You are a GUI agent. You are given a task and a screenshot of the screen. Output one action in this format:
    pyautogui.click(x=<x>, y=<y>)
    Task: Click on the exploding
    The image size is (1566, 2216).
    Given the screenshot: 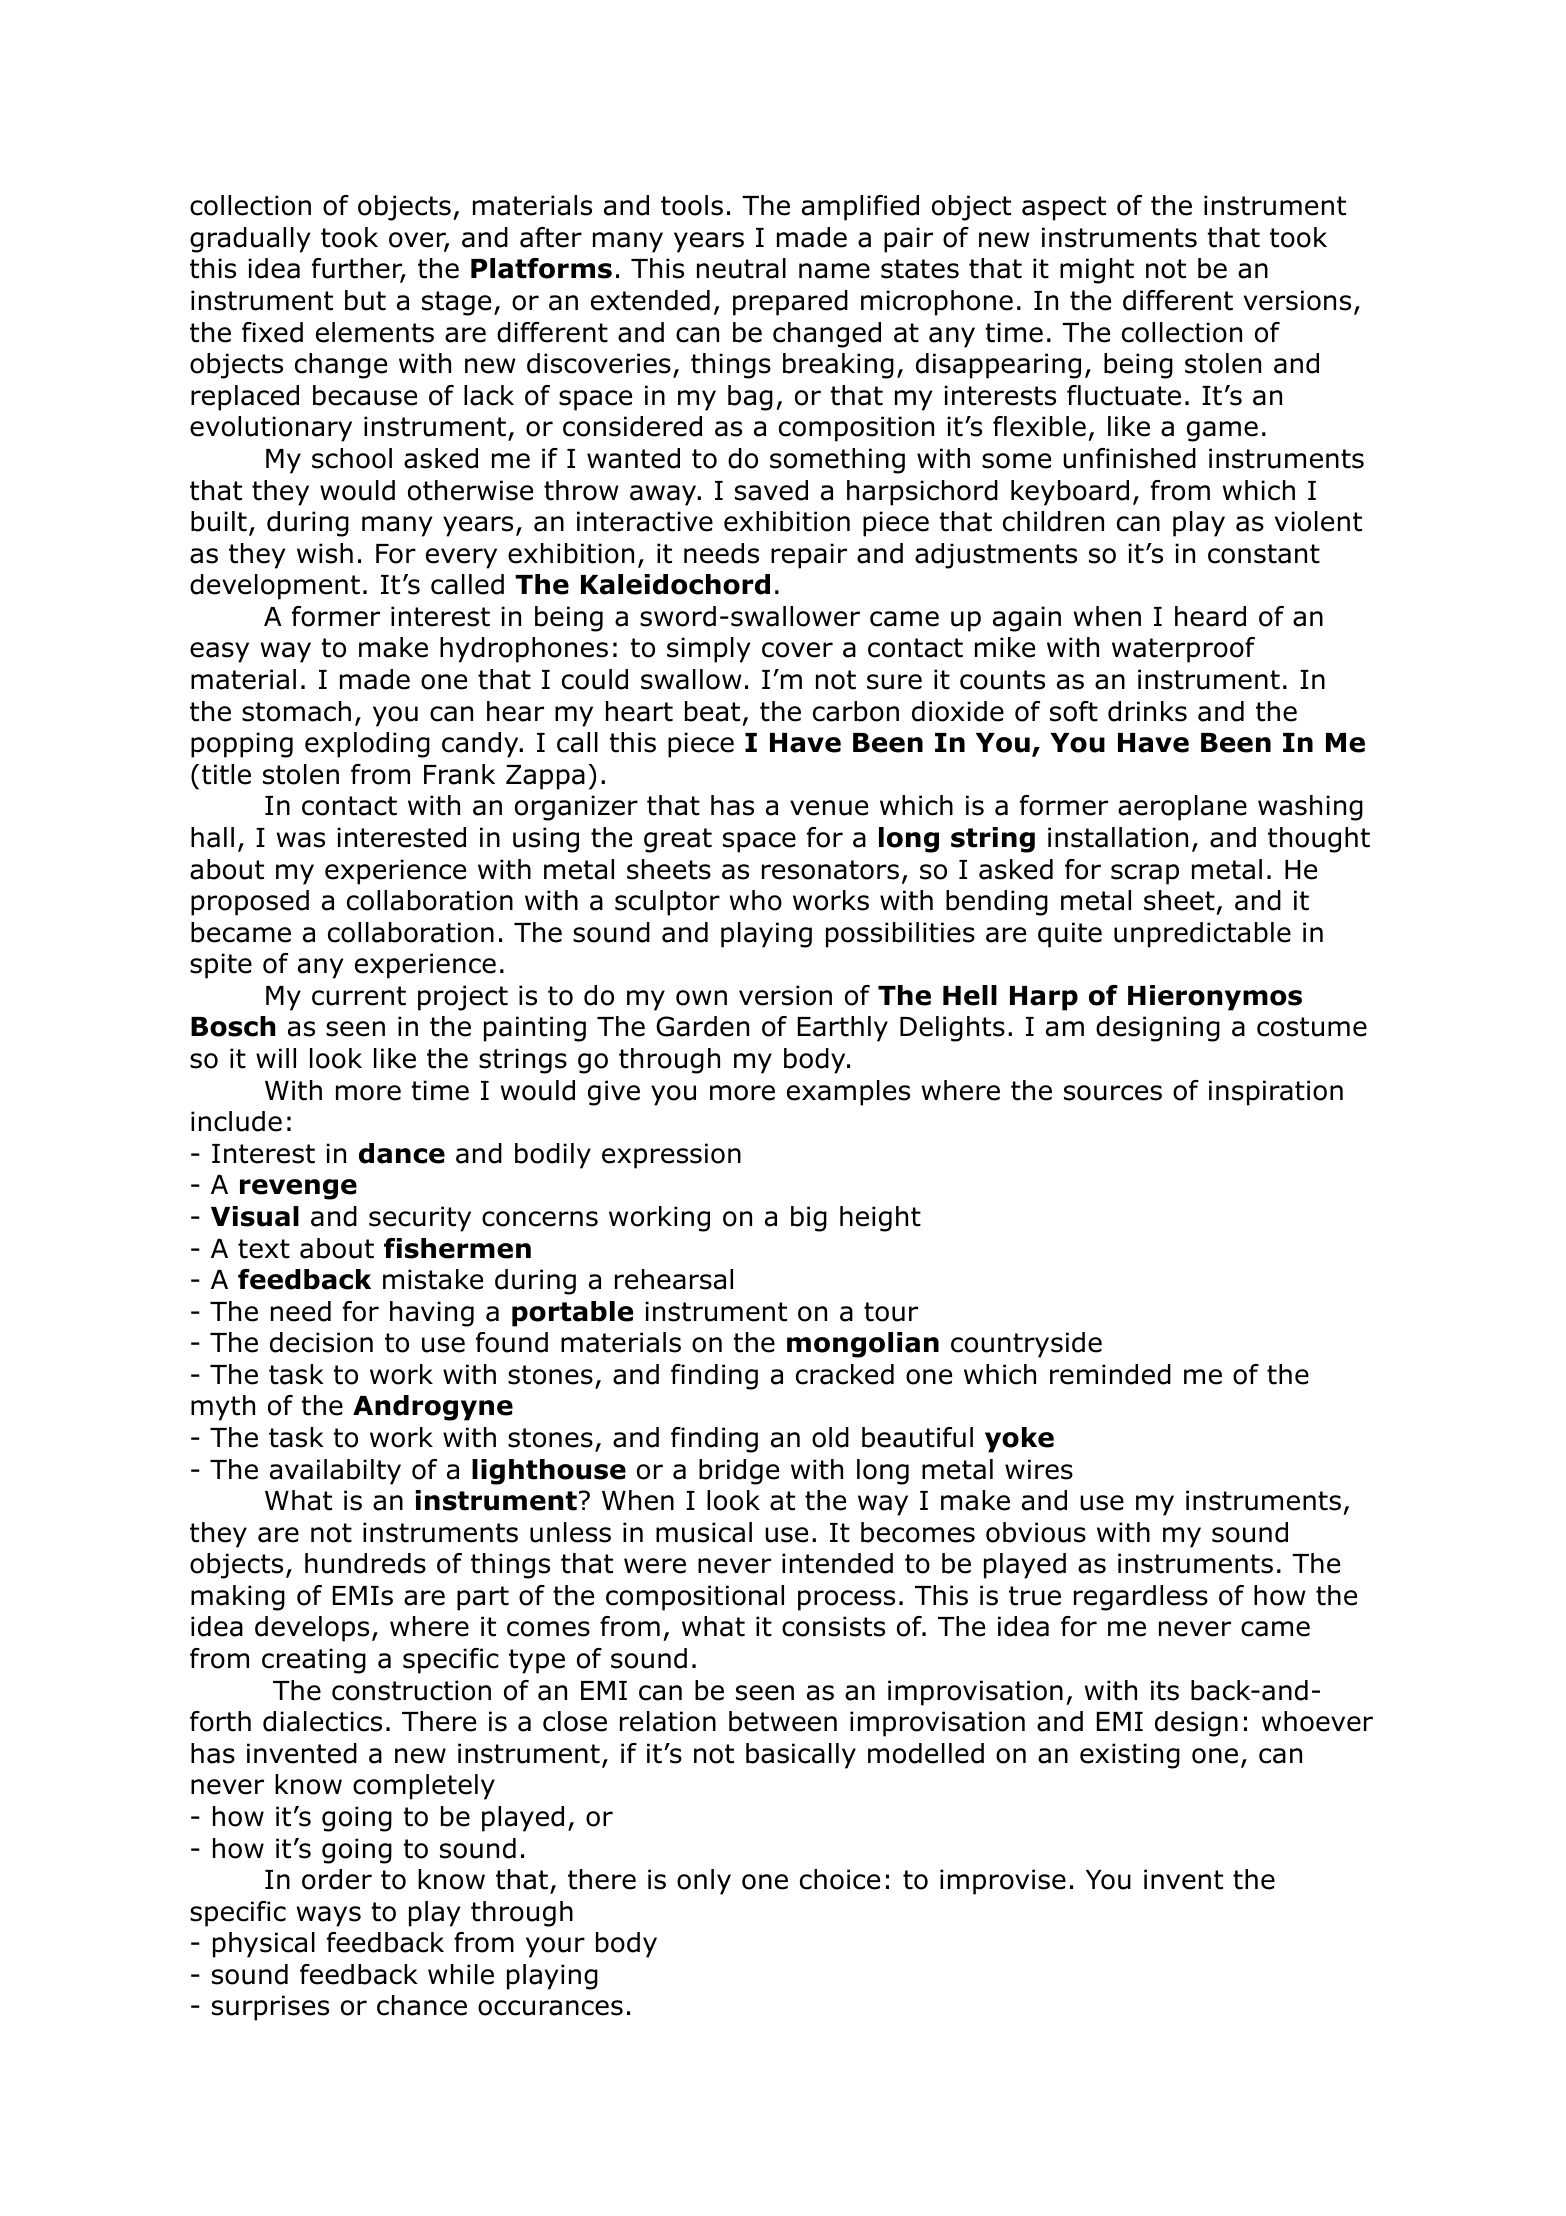 What is the action you would take?
    pyautogui.click(x=367, y=745)
